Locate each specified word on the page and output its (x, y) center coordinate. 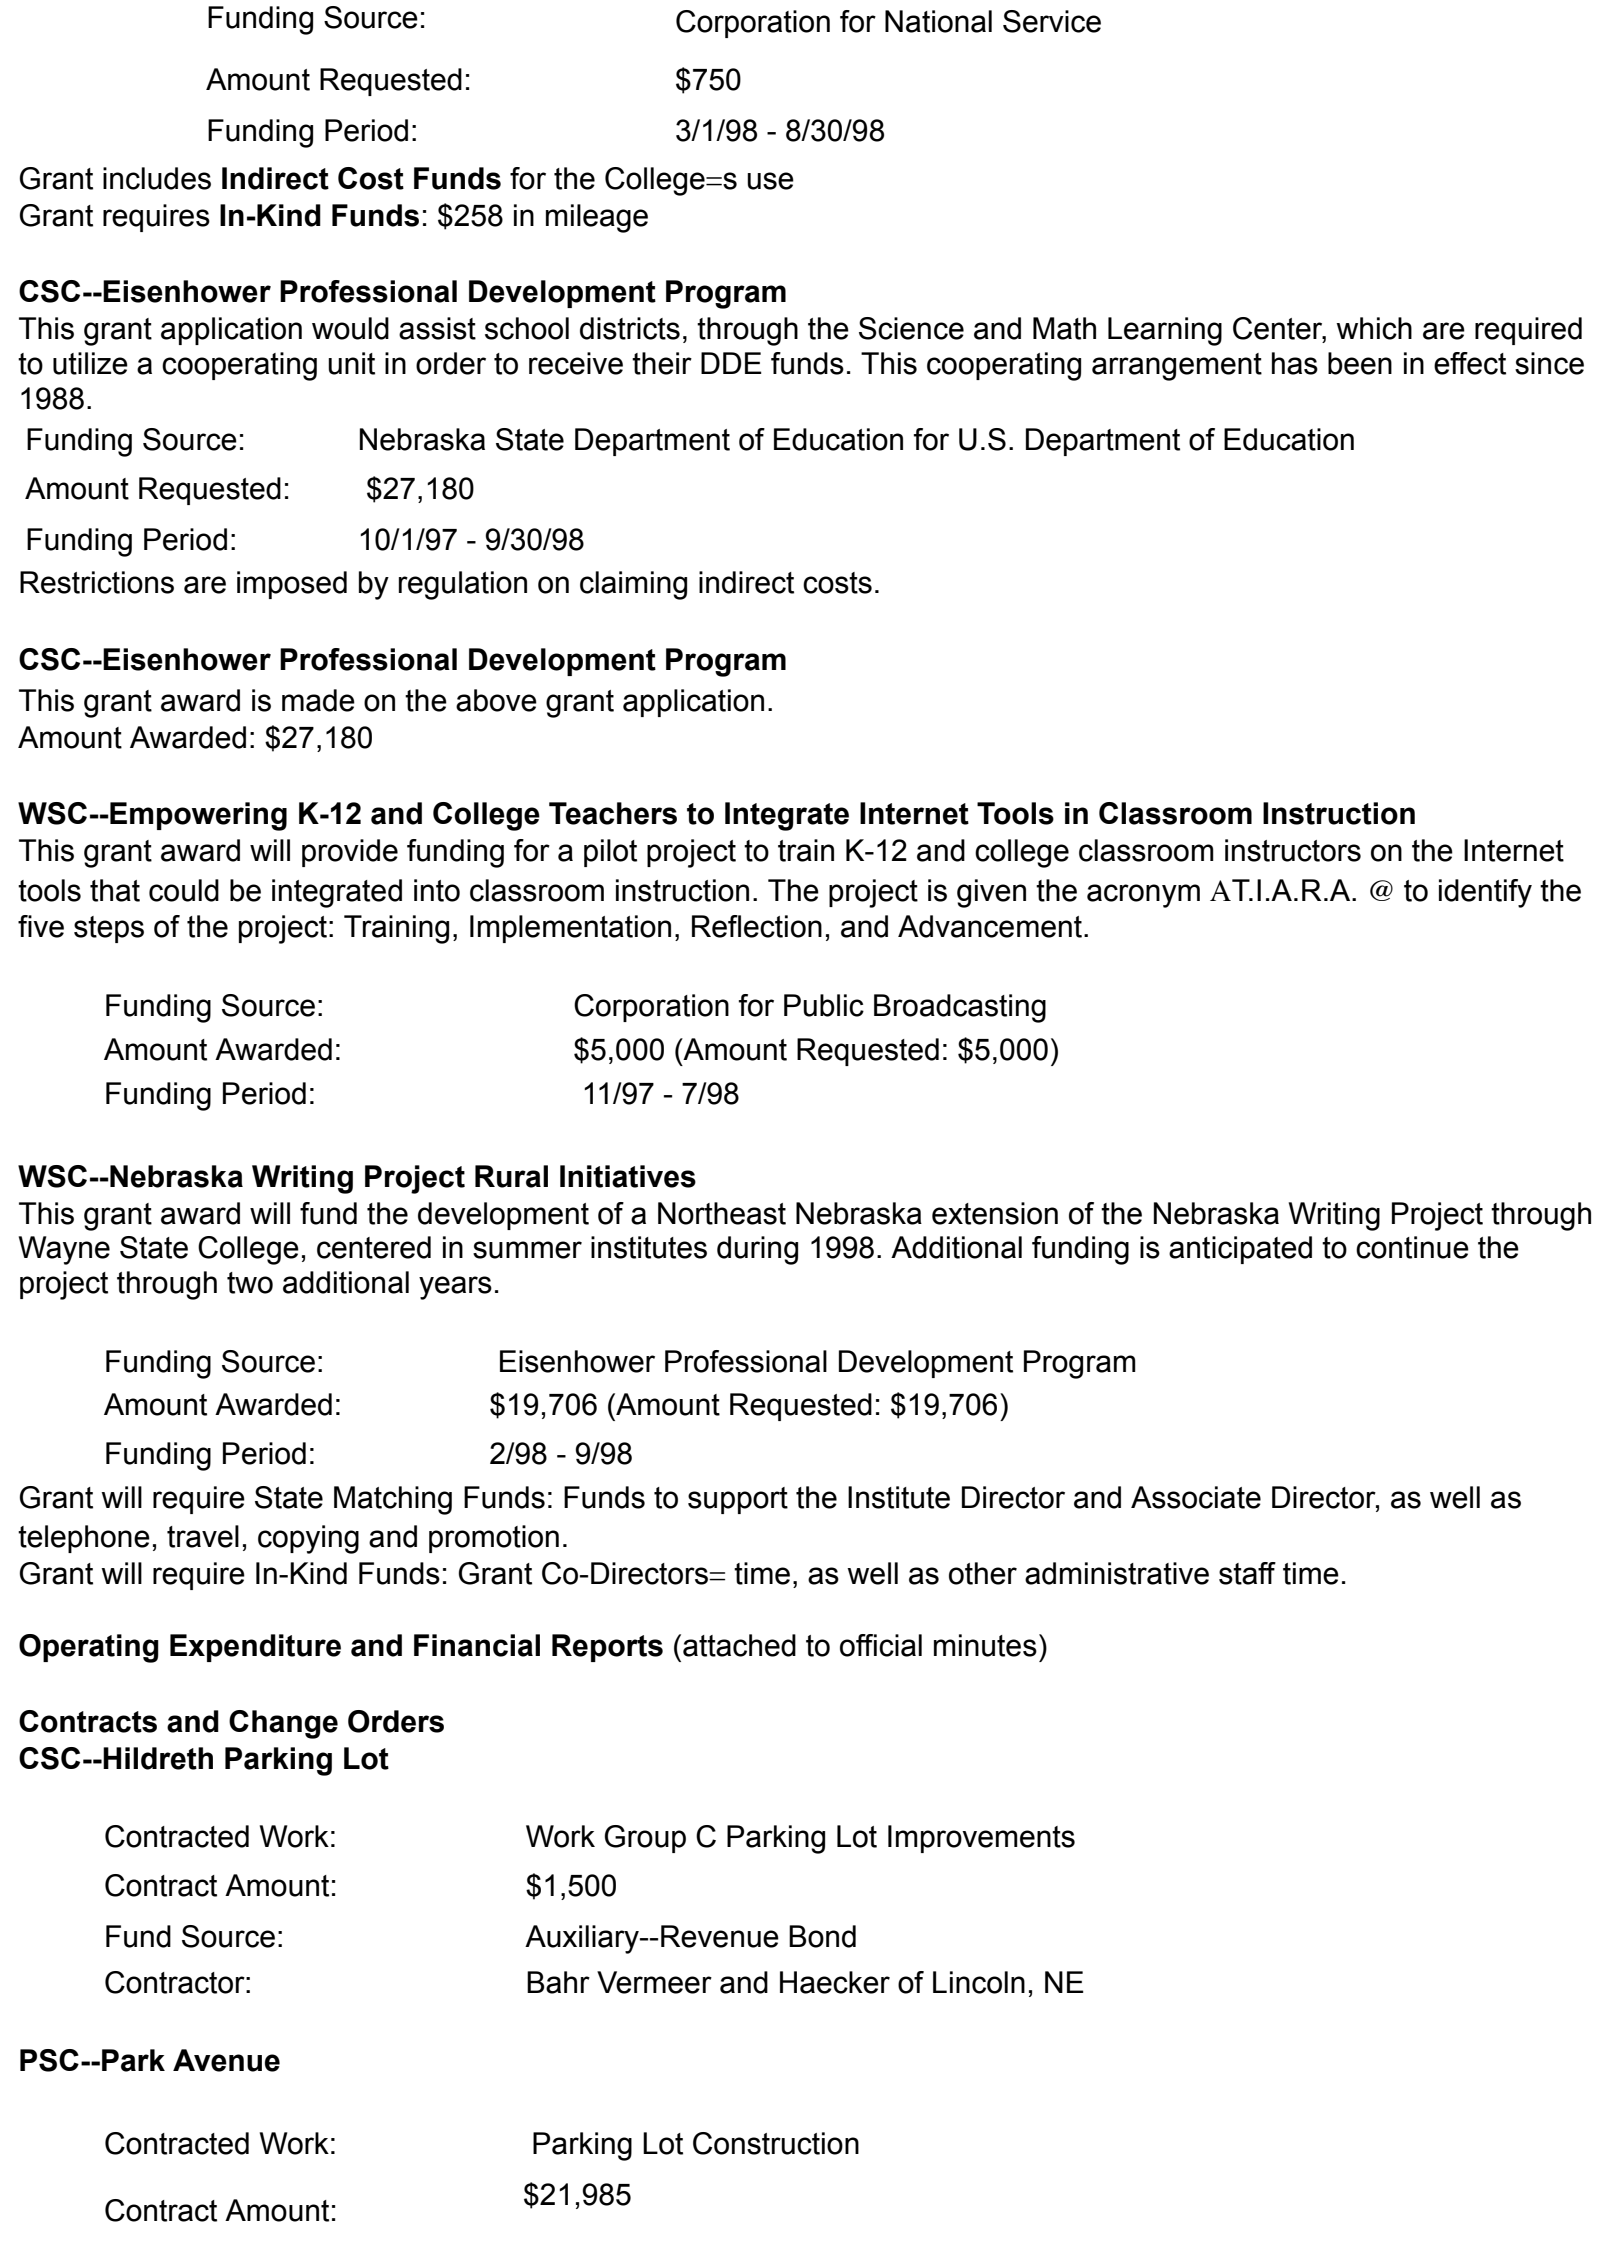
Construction (776, 2143)
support (738, 1500)
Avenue (226, 2060)
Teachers (613, 813)
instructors (1293, 850)
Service (1052, 21)
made (318, 700)
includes (157, 178)
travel (203, 1536)
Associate (1196, 1497)
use (770, 181)
